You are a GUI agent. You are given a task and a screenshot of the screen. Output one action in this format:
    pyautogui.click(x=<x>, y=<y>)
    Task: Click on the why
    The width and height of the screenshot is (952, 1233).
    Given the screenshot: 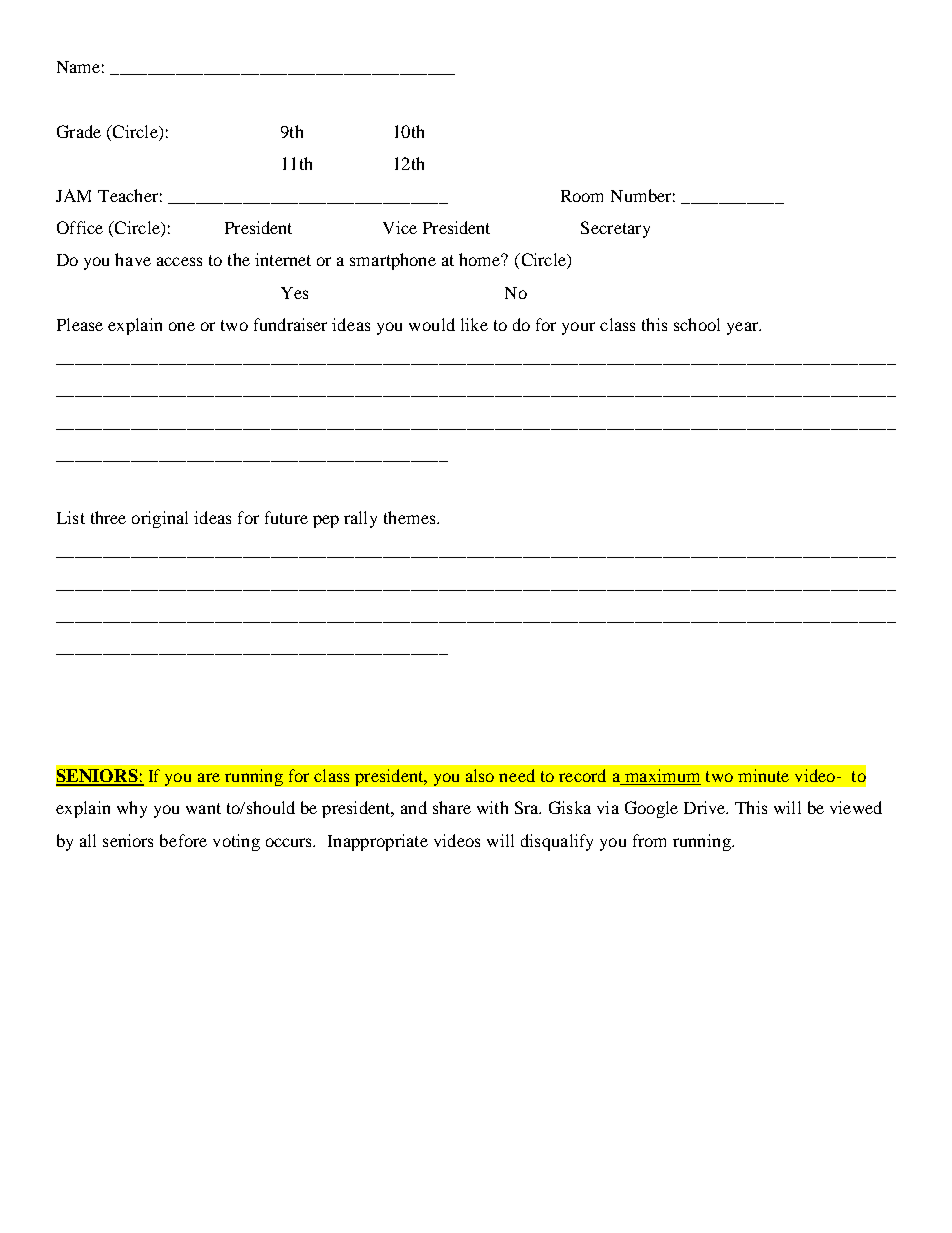 What is the action you would take?
    pyautogui.click(x=132, y=809)
